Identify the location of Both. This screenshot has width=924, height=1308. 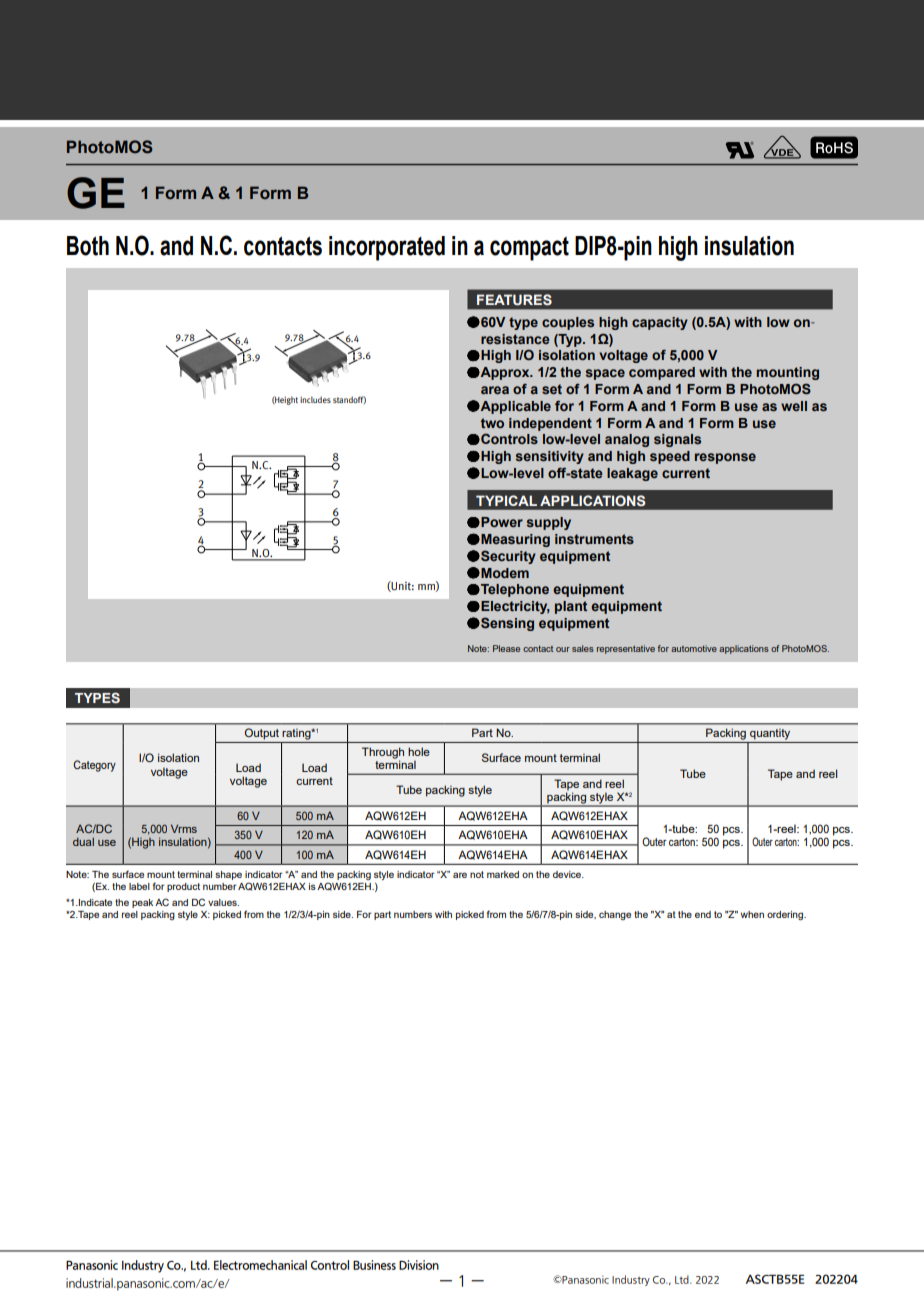
(88, 246).
